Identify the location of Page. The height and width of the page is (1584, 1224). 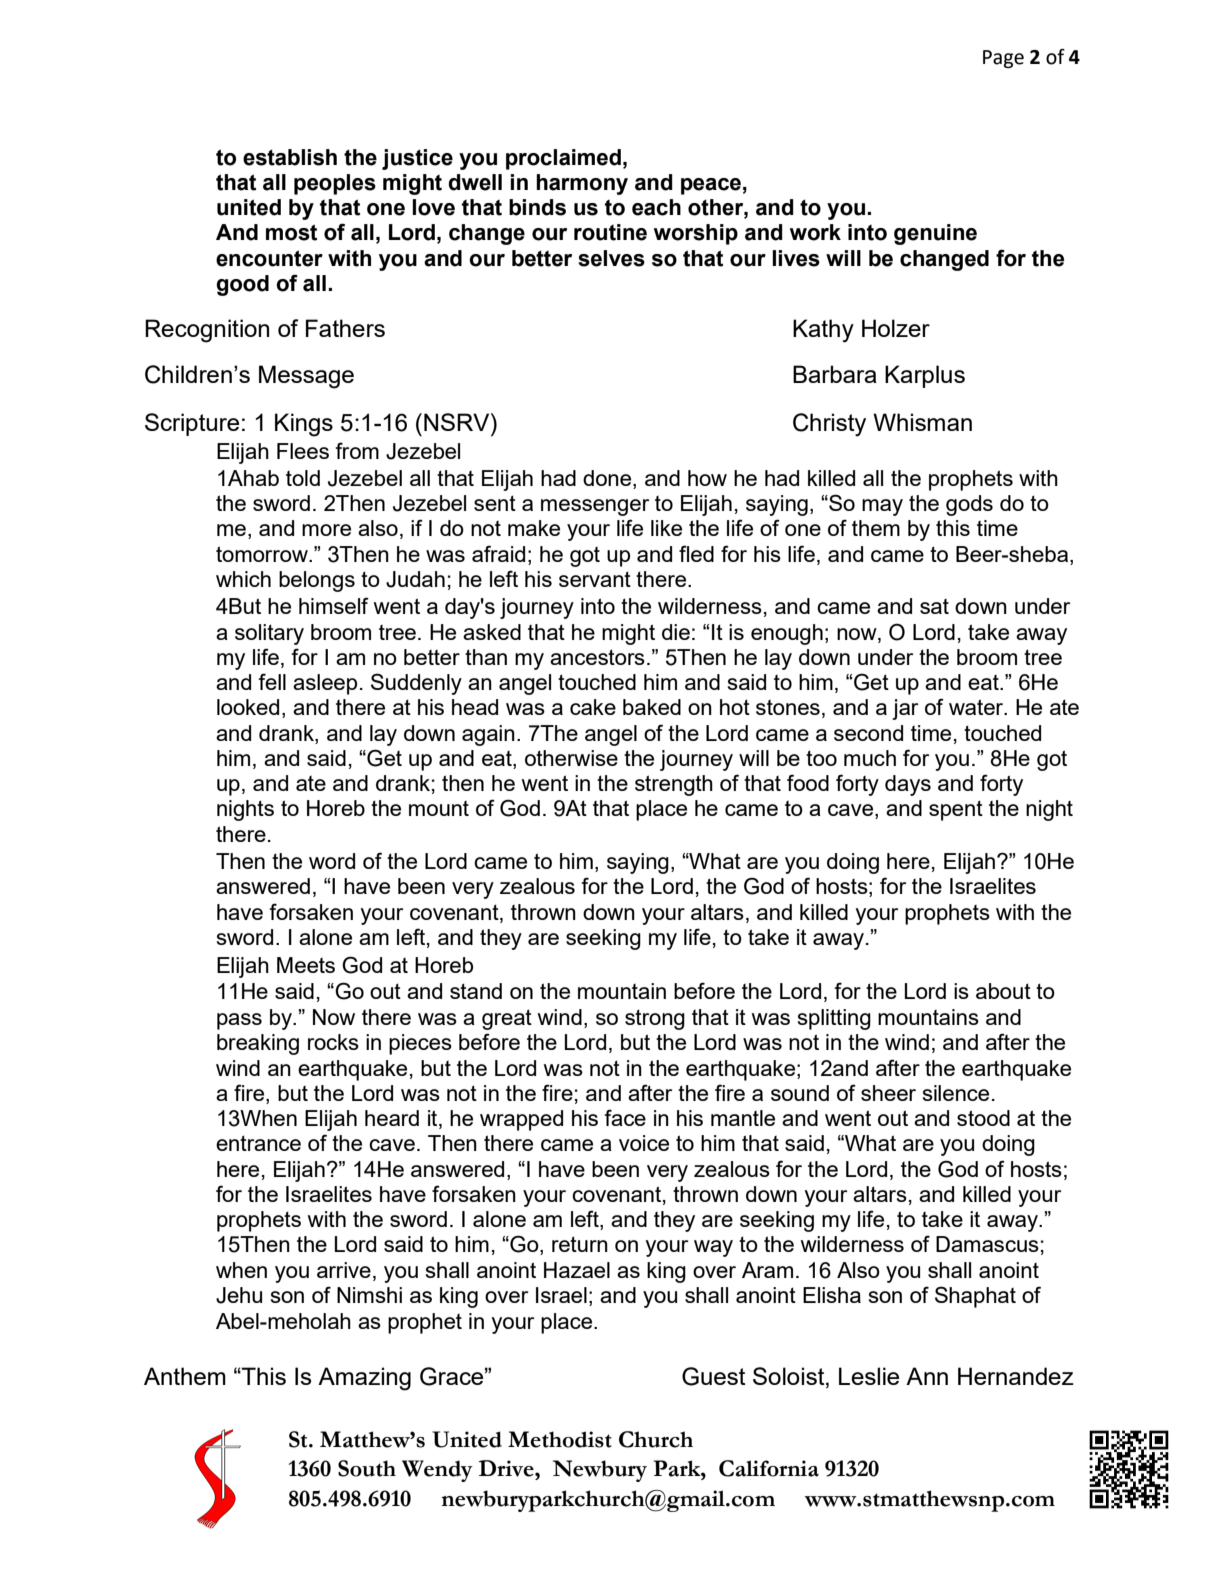
(1003, 59).
